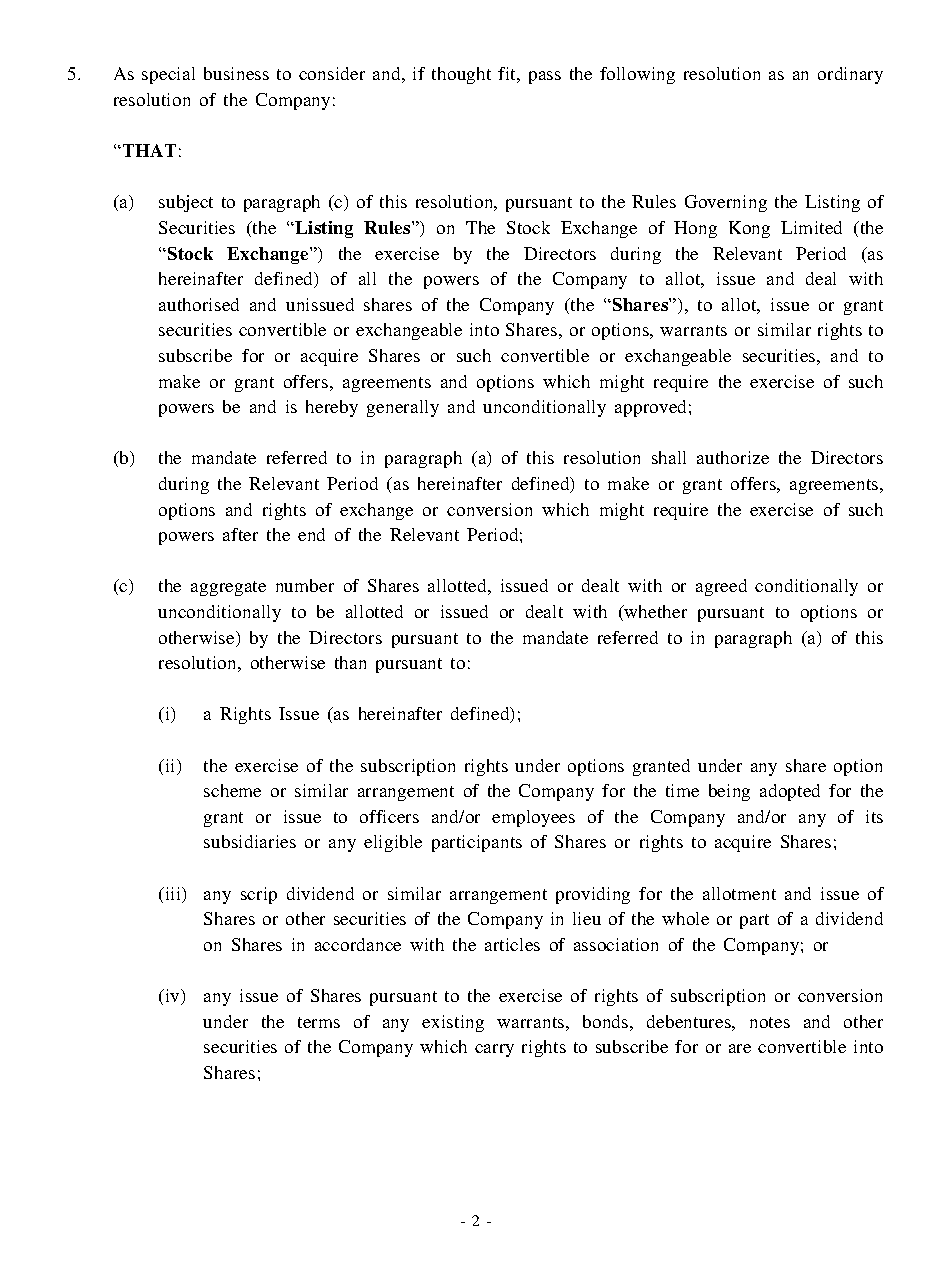  Describe the element at coordinates (770, 1022) in the screenshot. I see `notes` at that location.
